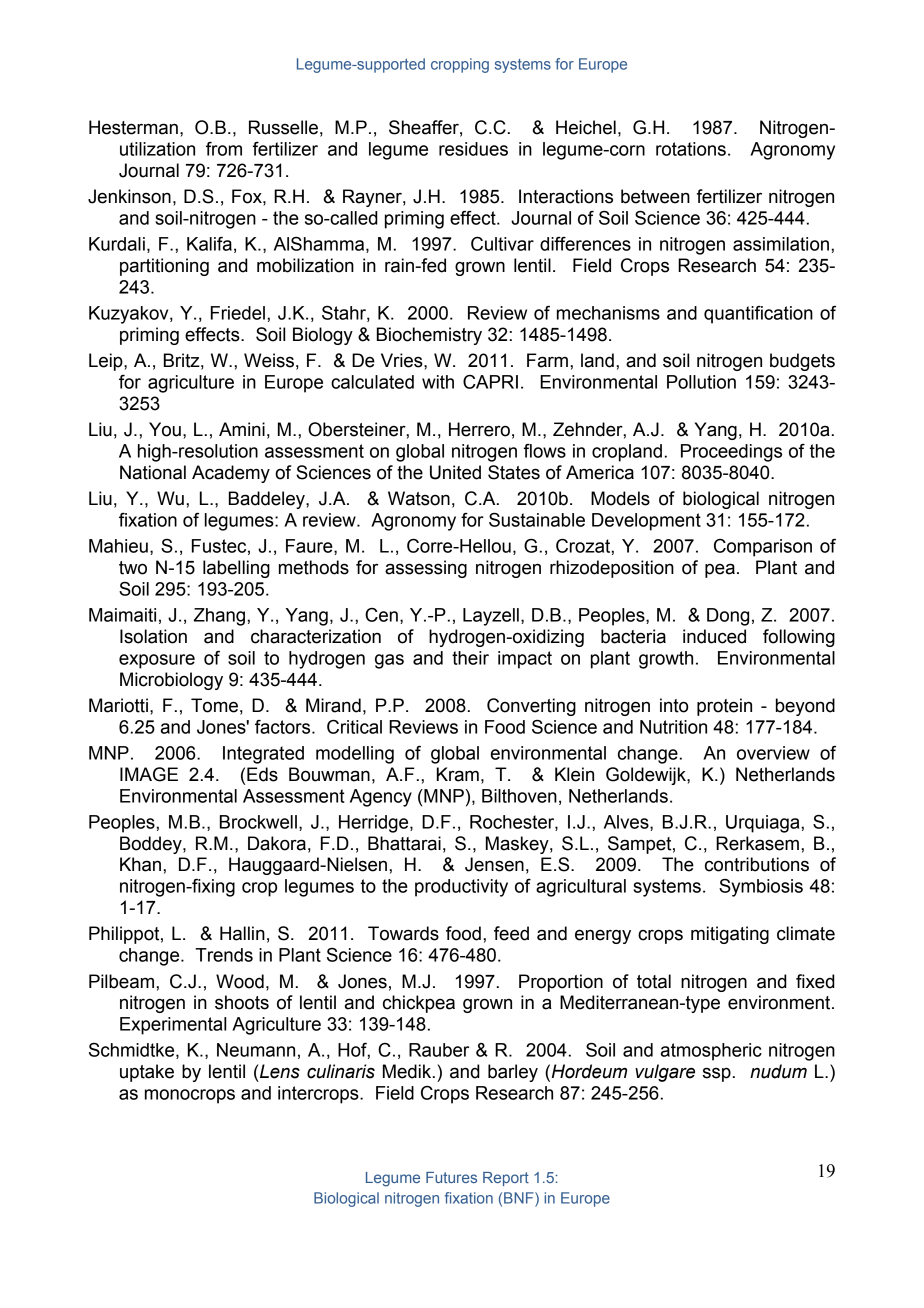  What do you see at coordinates (691, 149) in the document?
I see `rotations` at bounding box center [691, 149].
